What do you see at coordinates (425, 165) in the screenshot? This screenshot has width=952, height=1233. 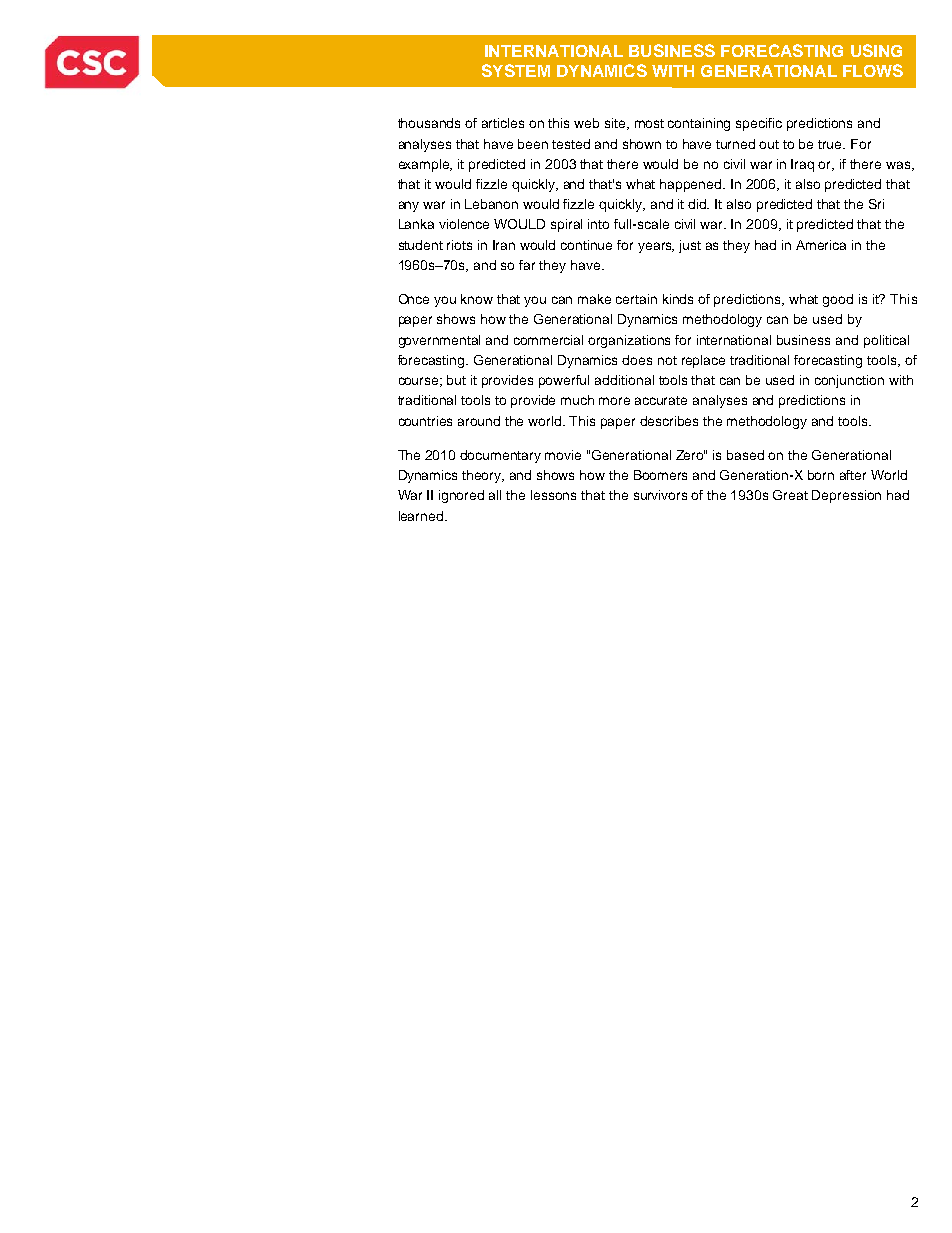 I see `example` at bounding box center [425, 165].
